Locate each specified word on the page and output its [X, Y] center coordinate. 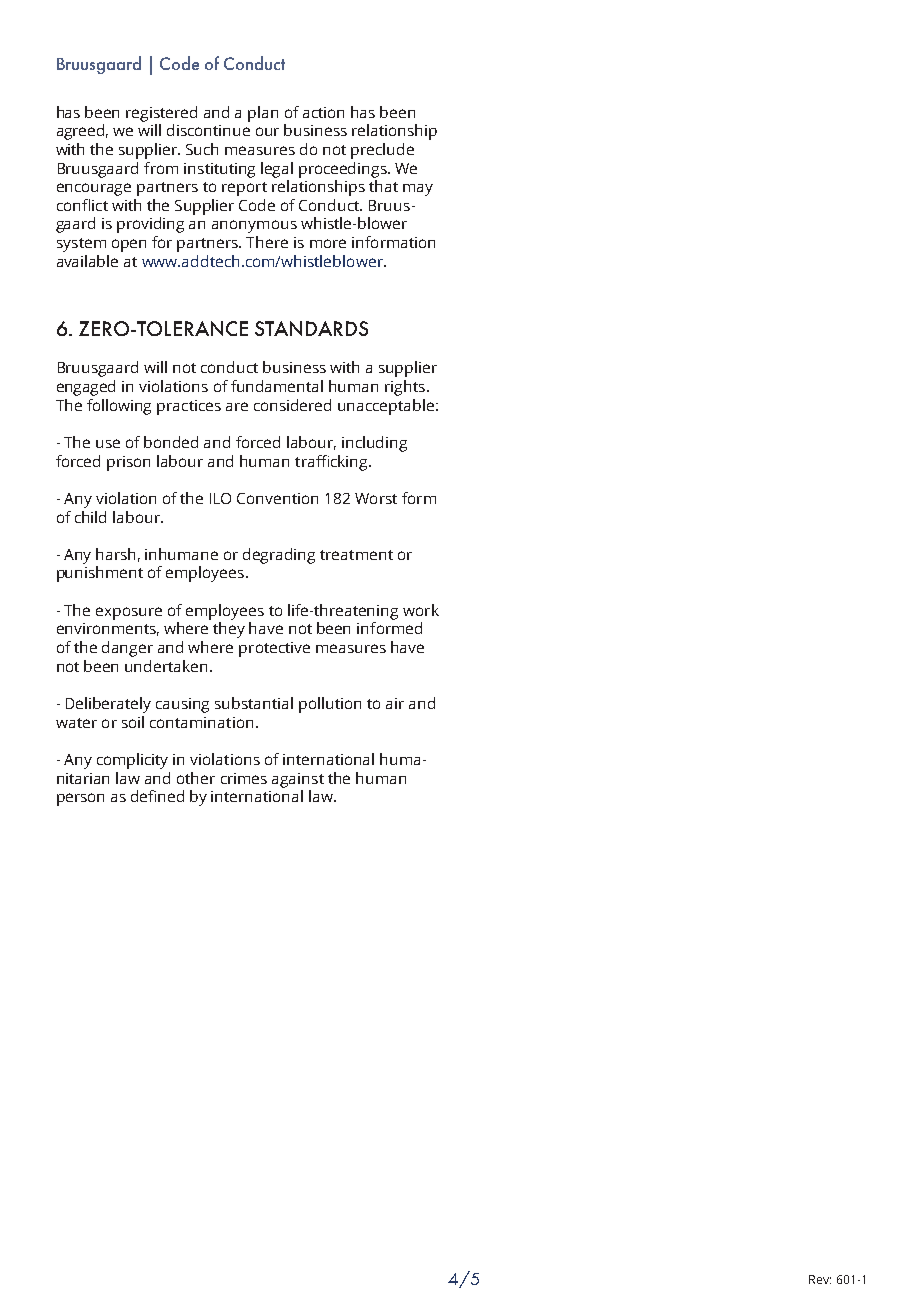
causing [182, 705]
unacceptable [386, 407]
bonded [171, 442]
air [395, 703]
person [80, 799]
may [418, 190]
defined [157, 796]
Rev [820, 1279]
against [298, 780]
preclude [382, 151]
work [421, 610]
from [161, 168]
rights [405, 388]
